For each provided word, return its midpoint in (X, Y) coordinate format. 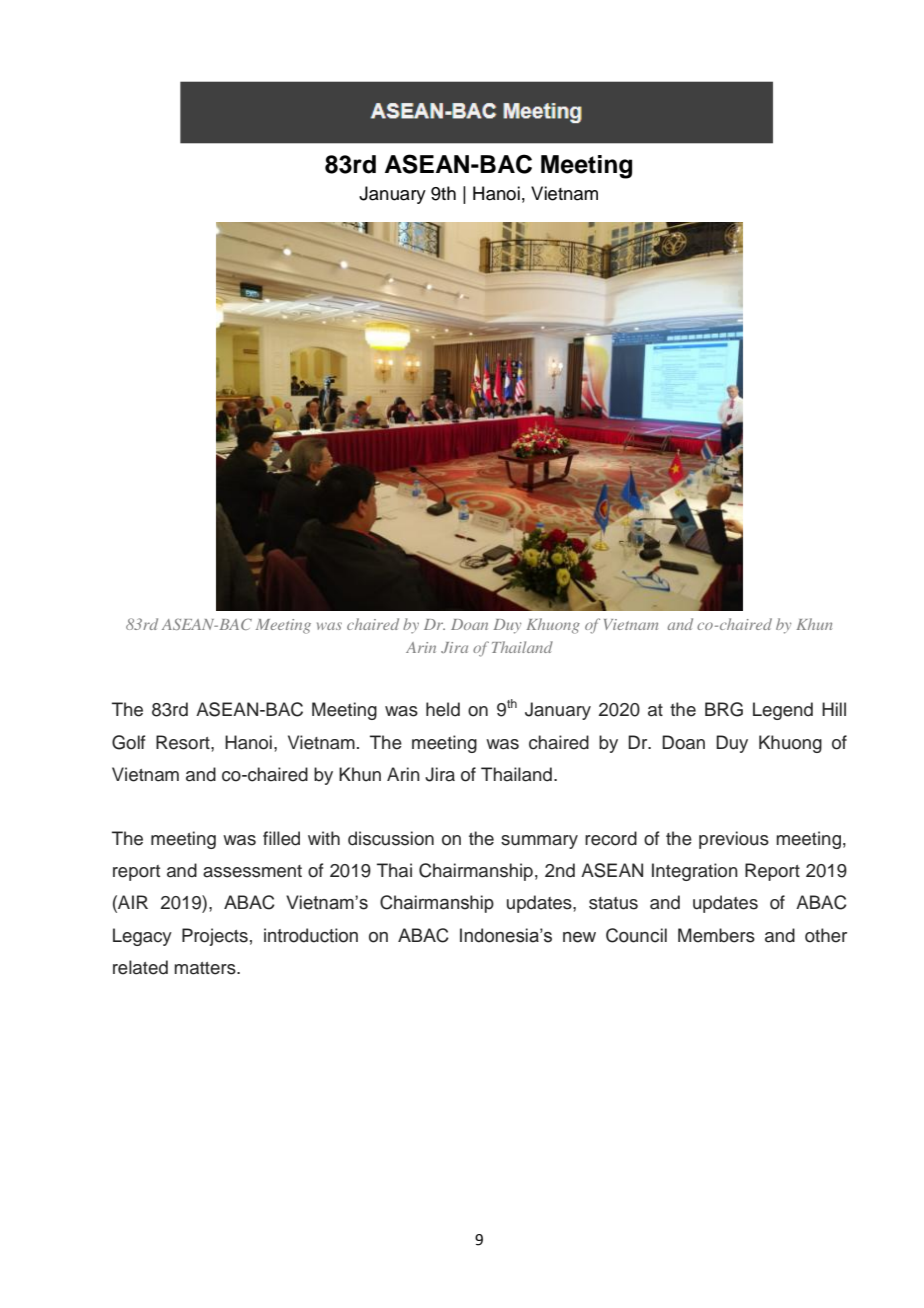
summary (539, 842)
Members (716, 935)
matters (206, 968)
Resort (184, 742)
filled (281, 838)
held (443, 709)
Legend (783, 711)
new (579, 937)
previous (734, 840)
